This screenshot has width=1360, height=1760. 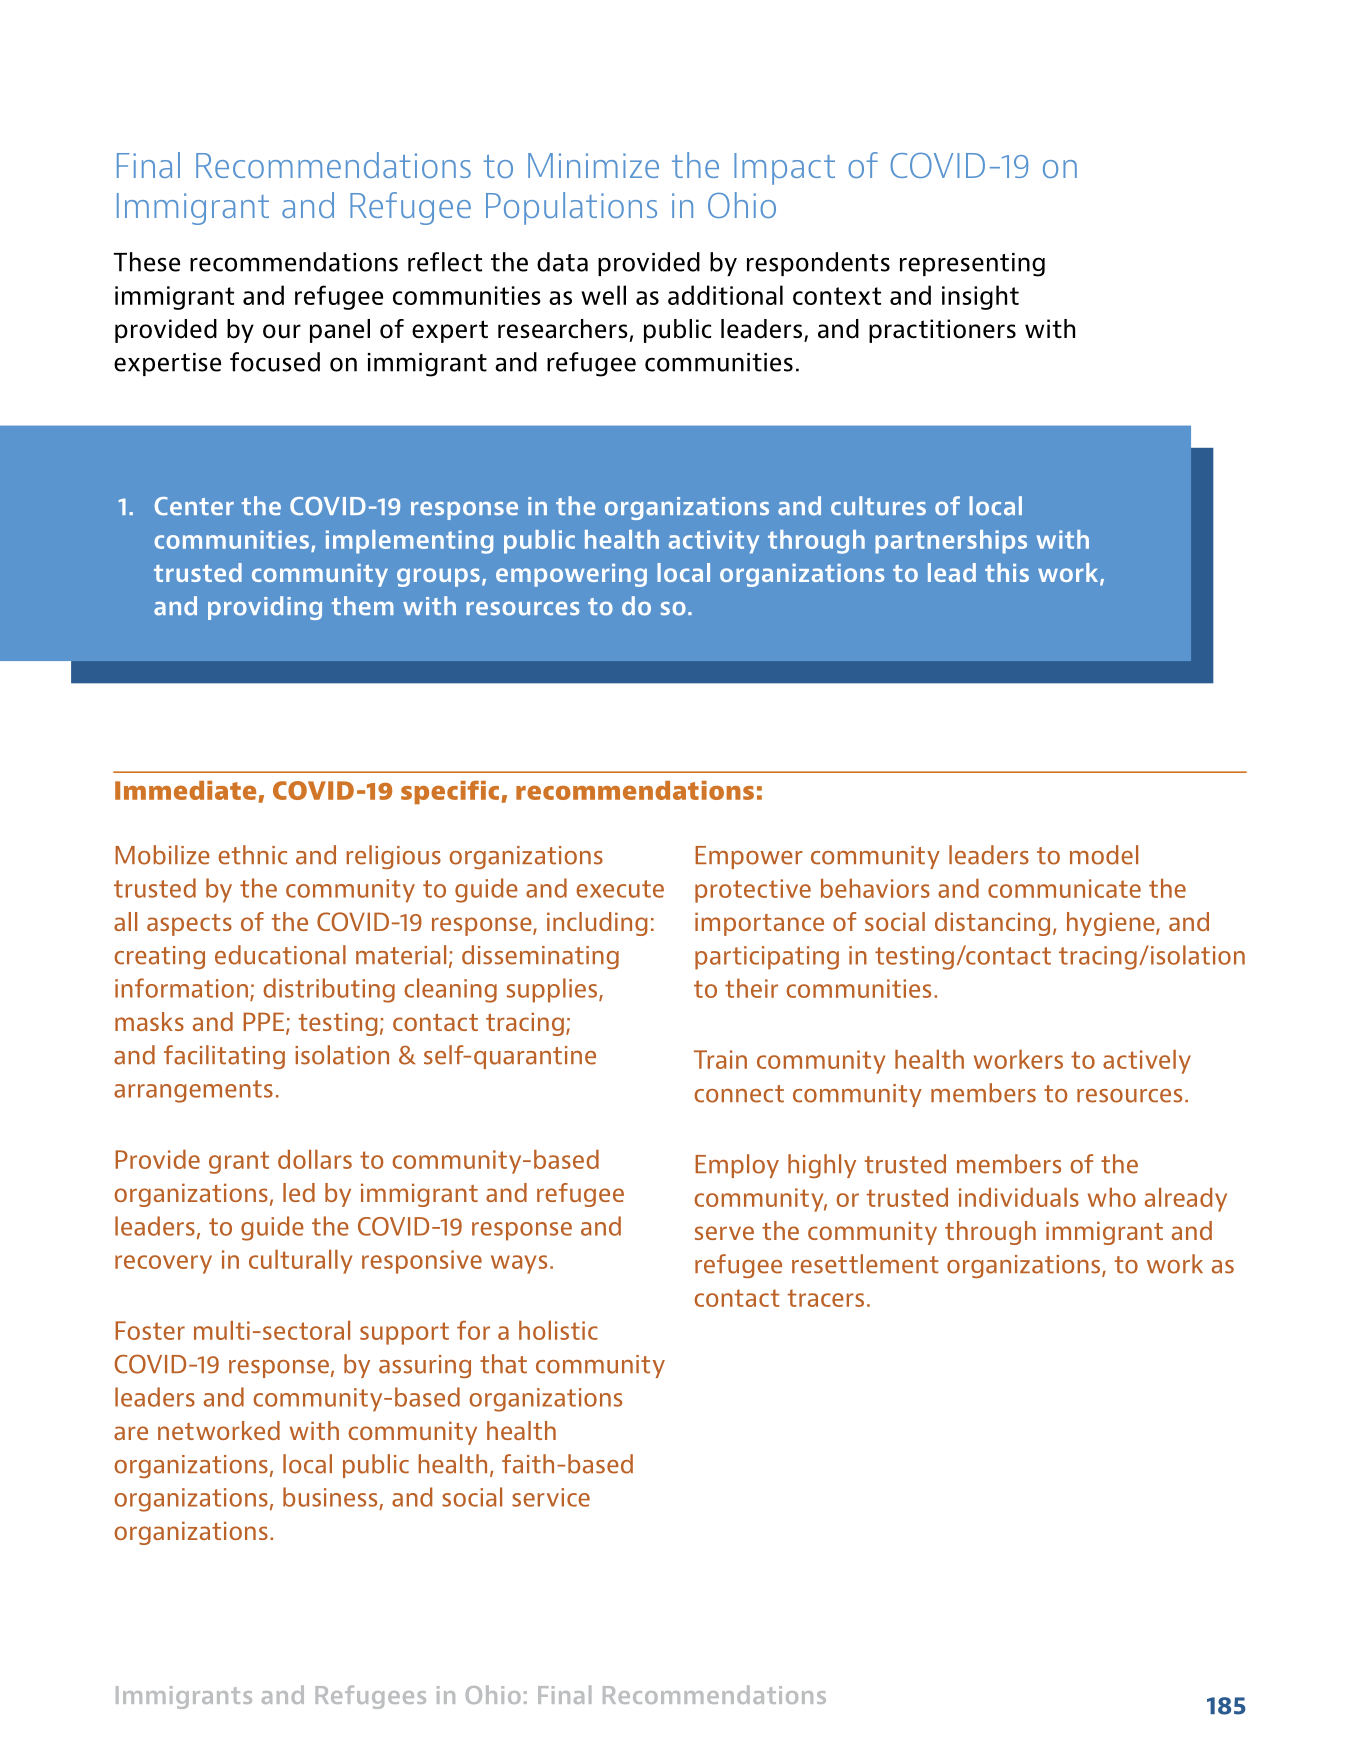 I want to click on service, so click(x=551, y=1497).
